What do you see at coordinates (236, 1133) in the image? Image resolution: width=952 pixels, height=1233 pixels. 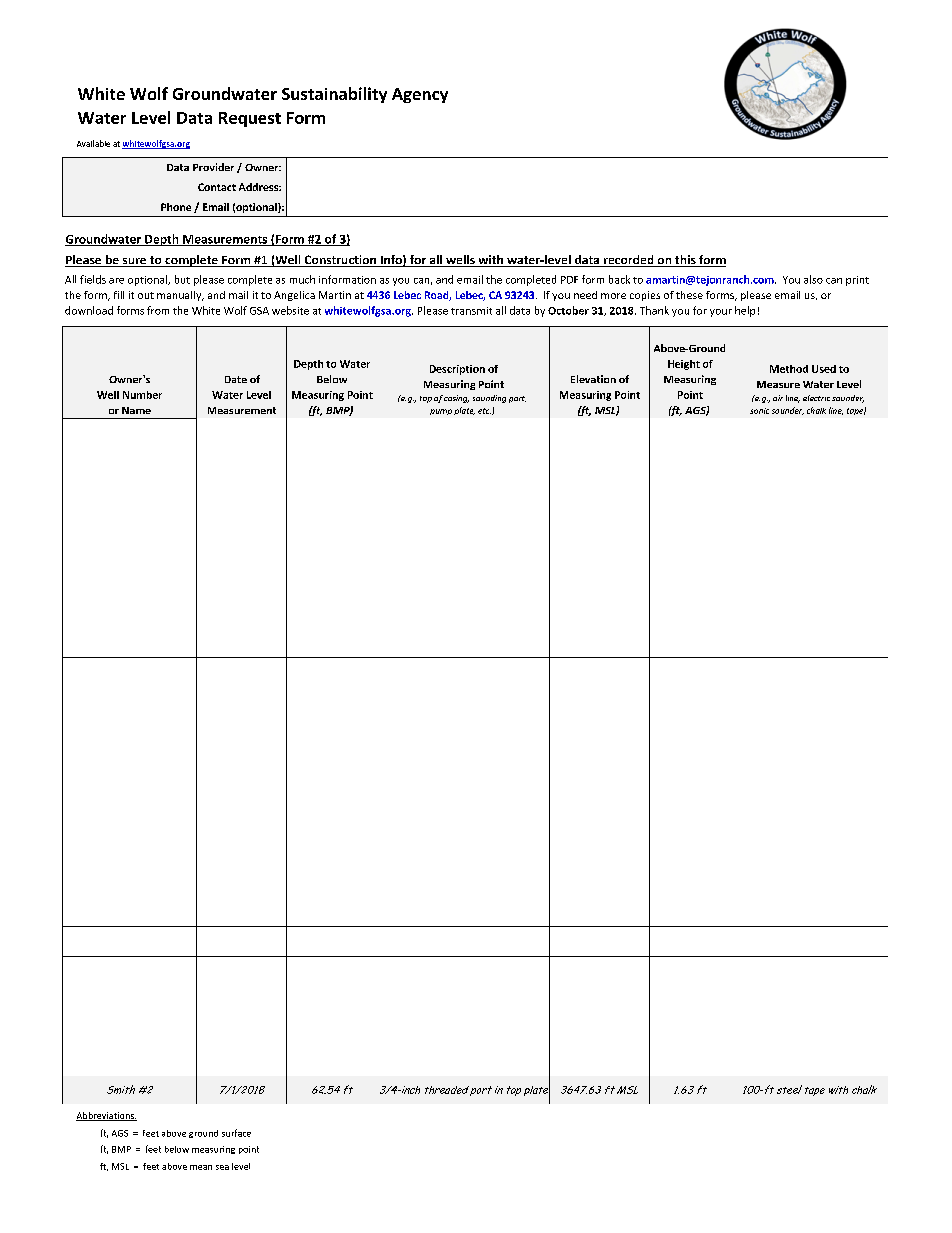 I see `surface` at bounding box center [236, 1133].
